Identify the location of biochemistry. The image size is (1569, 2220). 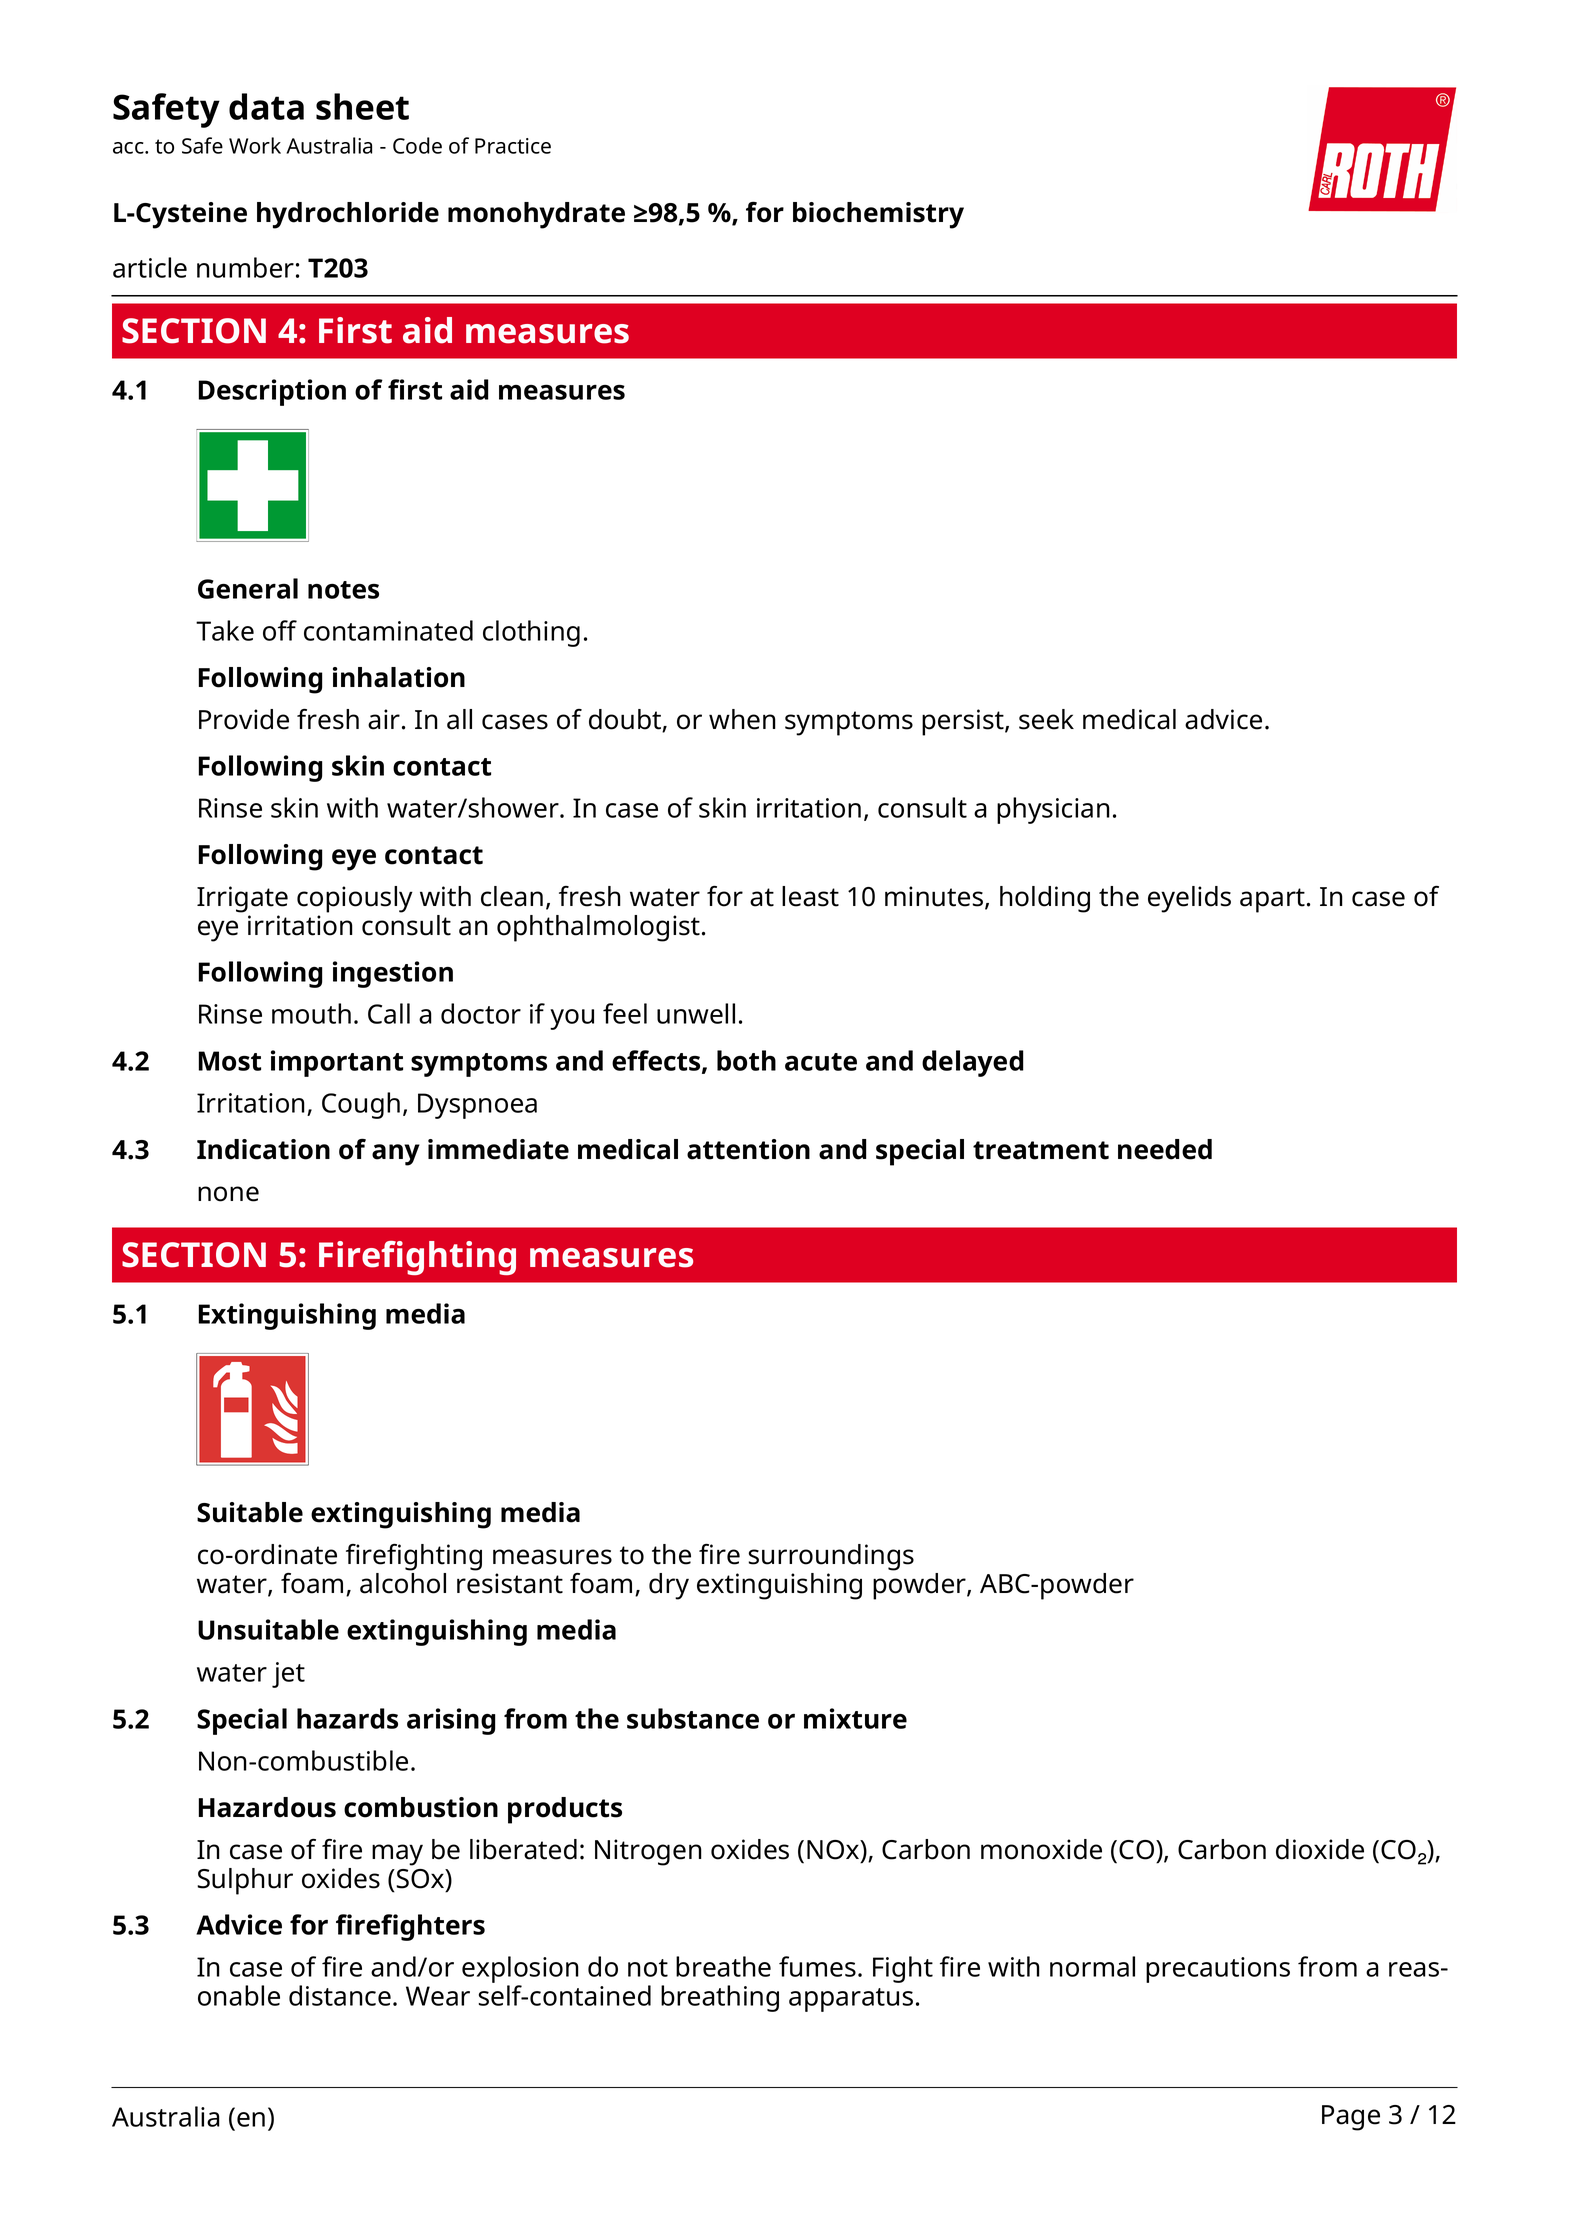
(878, 215).
